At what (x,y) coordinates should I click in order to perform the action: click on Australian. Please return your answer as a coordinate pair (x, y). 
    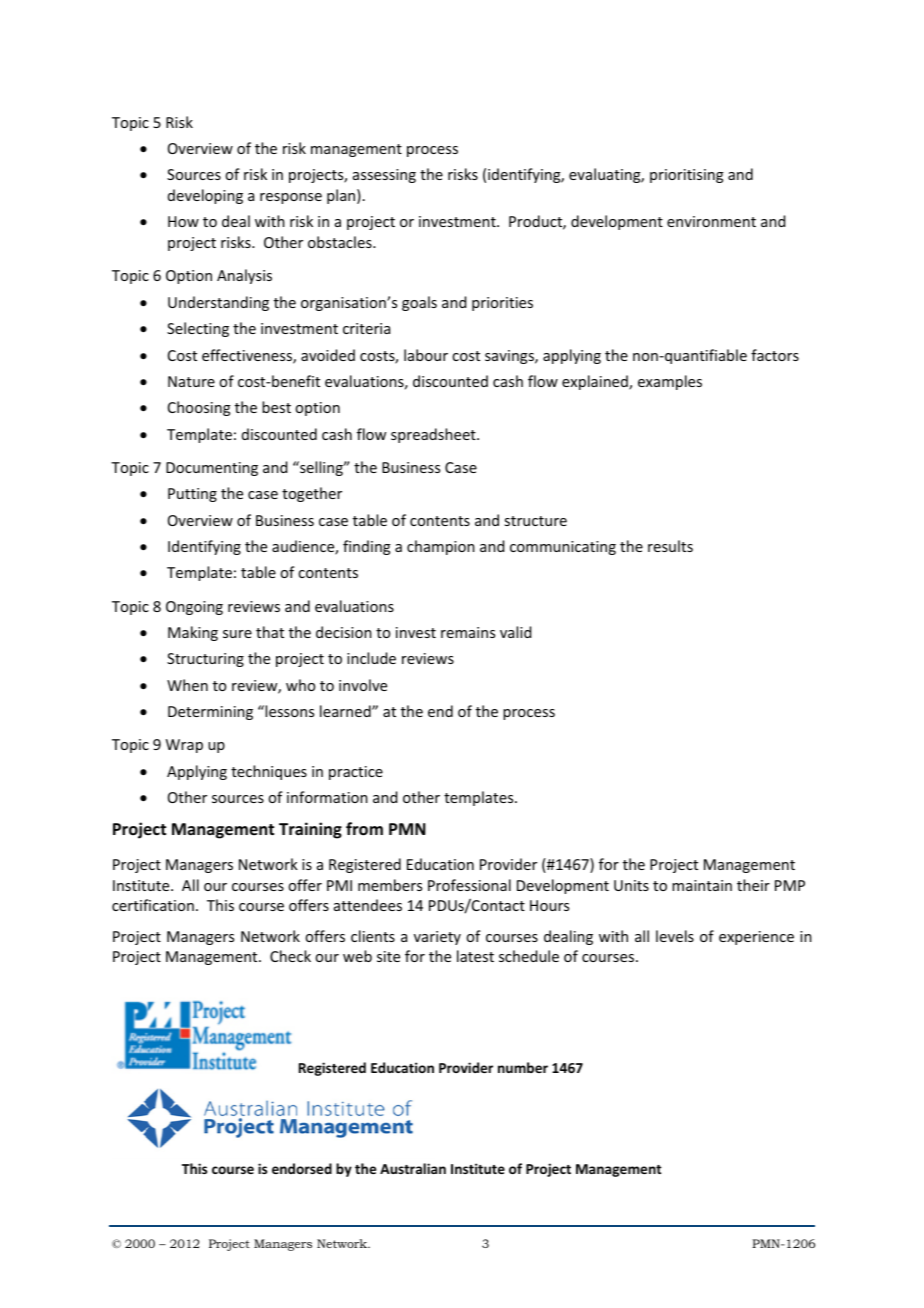
    Looking at the image, I should click on (413, 1168).
